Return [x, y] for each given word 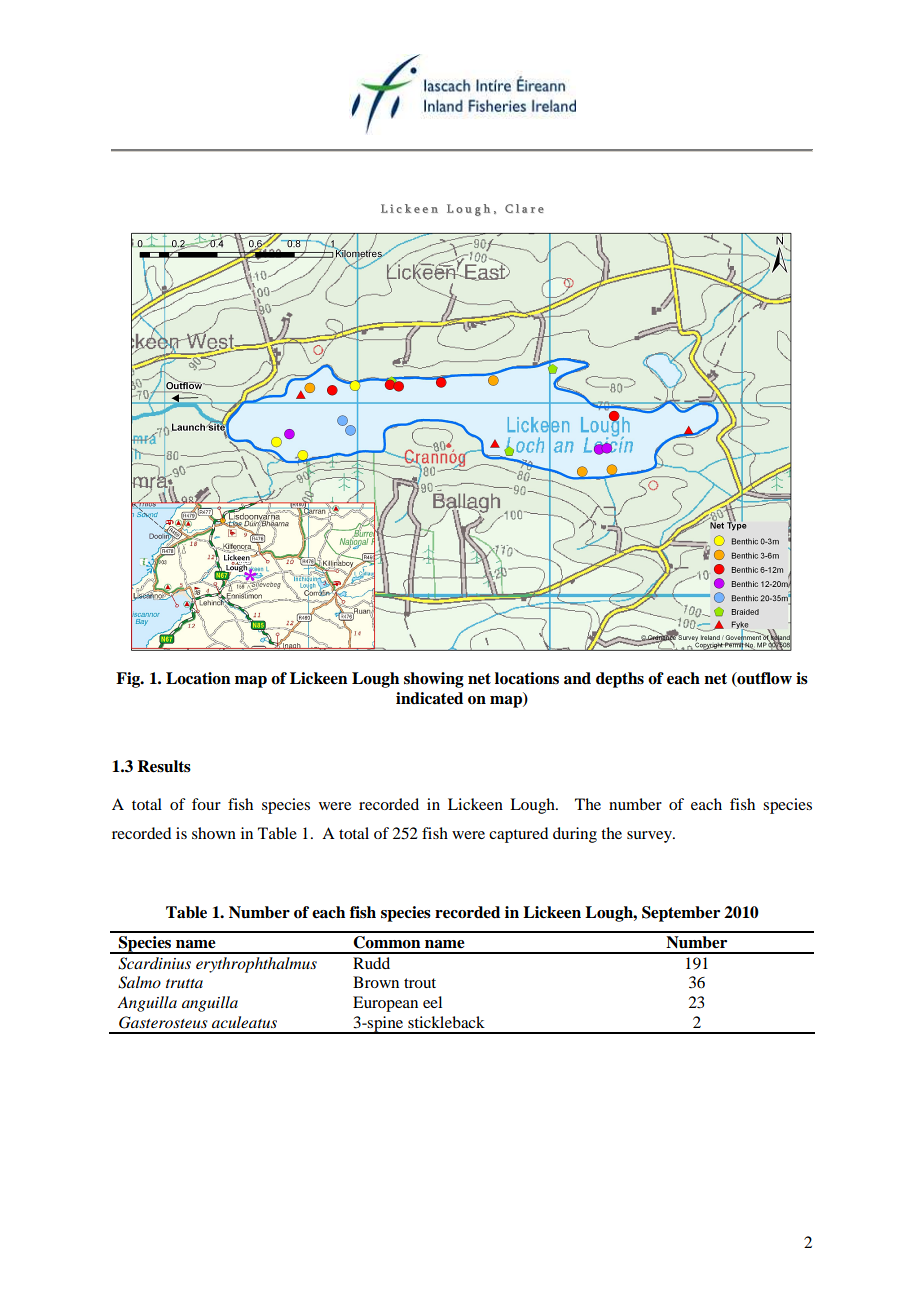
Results [164, 766]
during [575, 835]
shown [214, 833]
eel [432, 1002]
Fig [129, 680]
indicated [429, 698]
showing [434, 680]
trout [420, 983]
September [681, 914]
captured [518, 835]
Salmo [139, 982]
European [385, 1004]
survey [651, 837]
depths [620, 680]
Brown [376, 982]
